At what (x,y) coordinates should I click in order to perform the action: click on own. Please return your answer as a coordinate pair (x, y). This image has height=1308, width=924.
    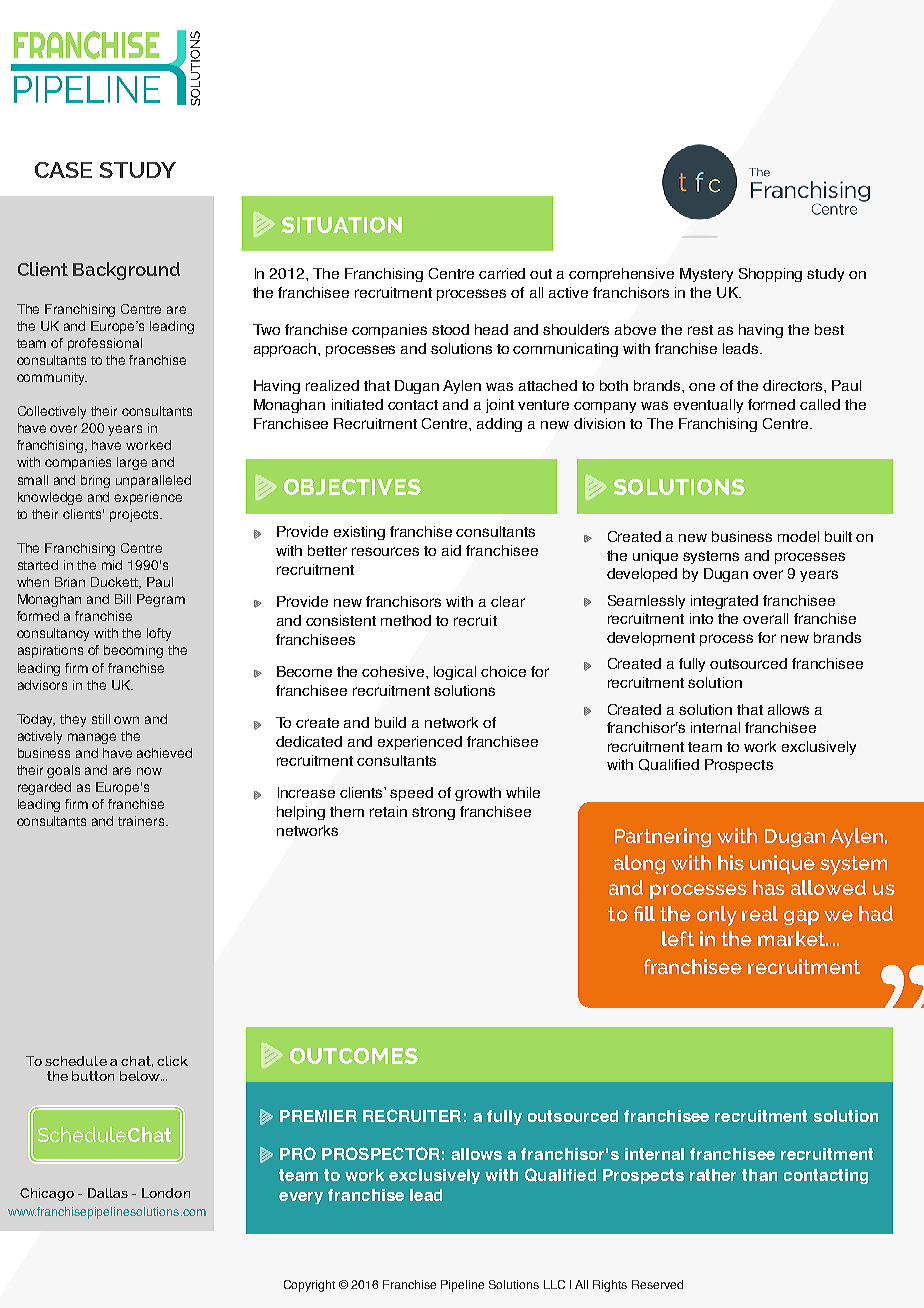
    Looking at the image, I should click on (126, 720).
